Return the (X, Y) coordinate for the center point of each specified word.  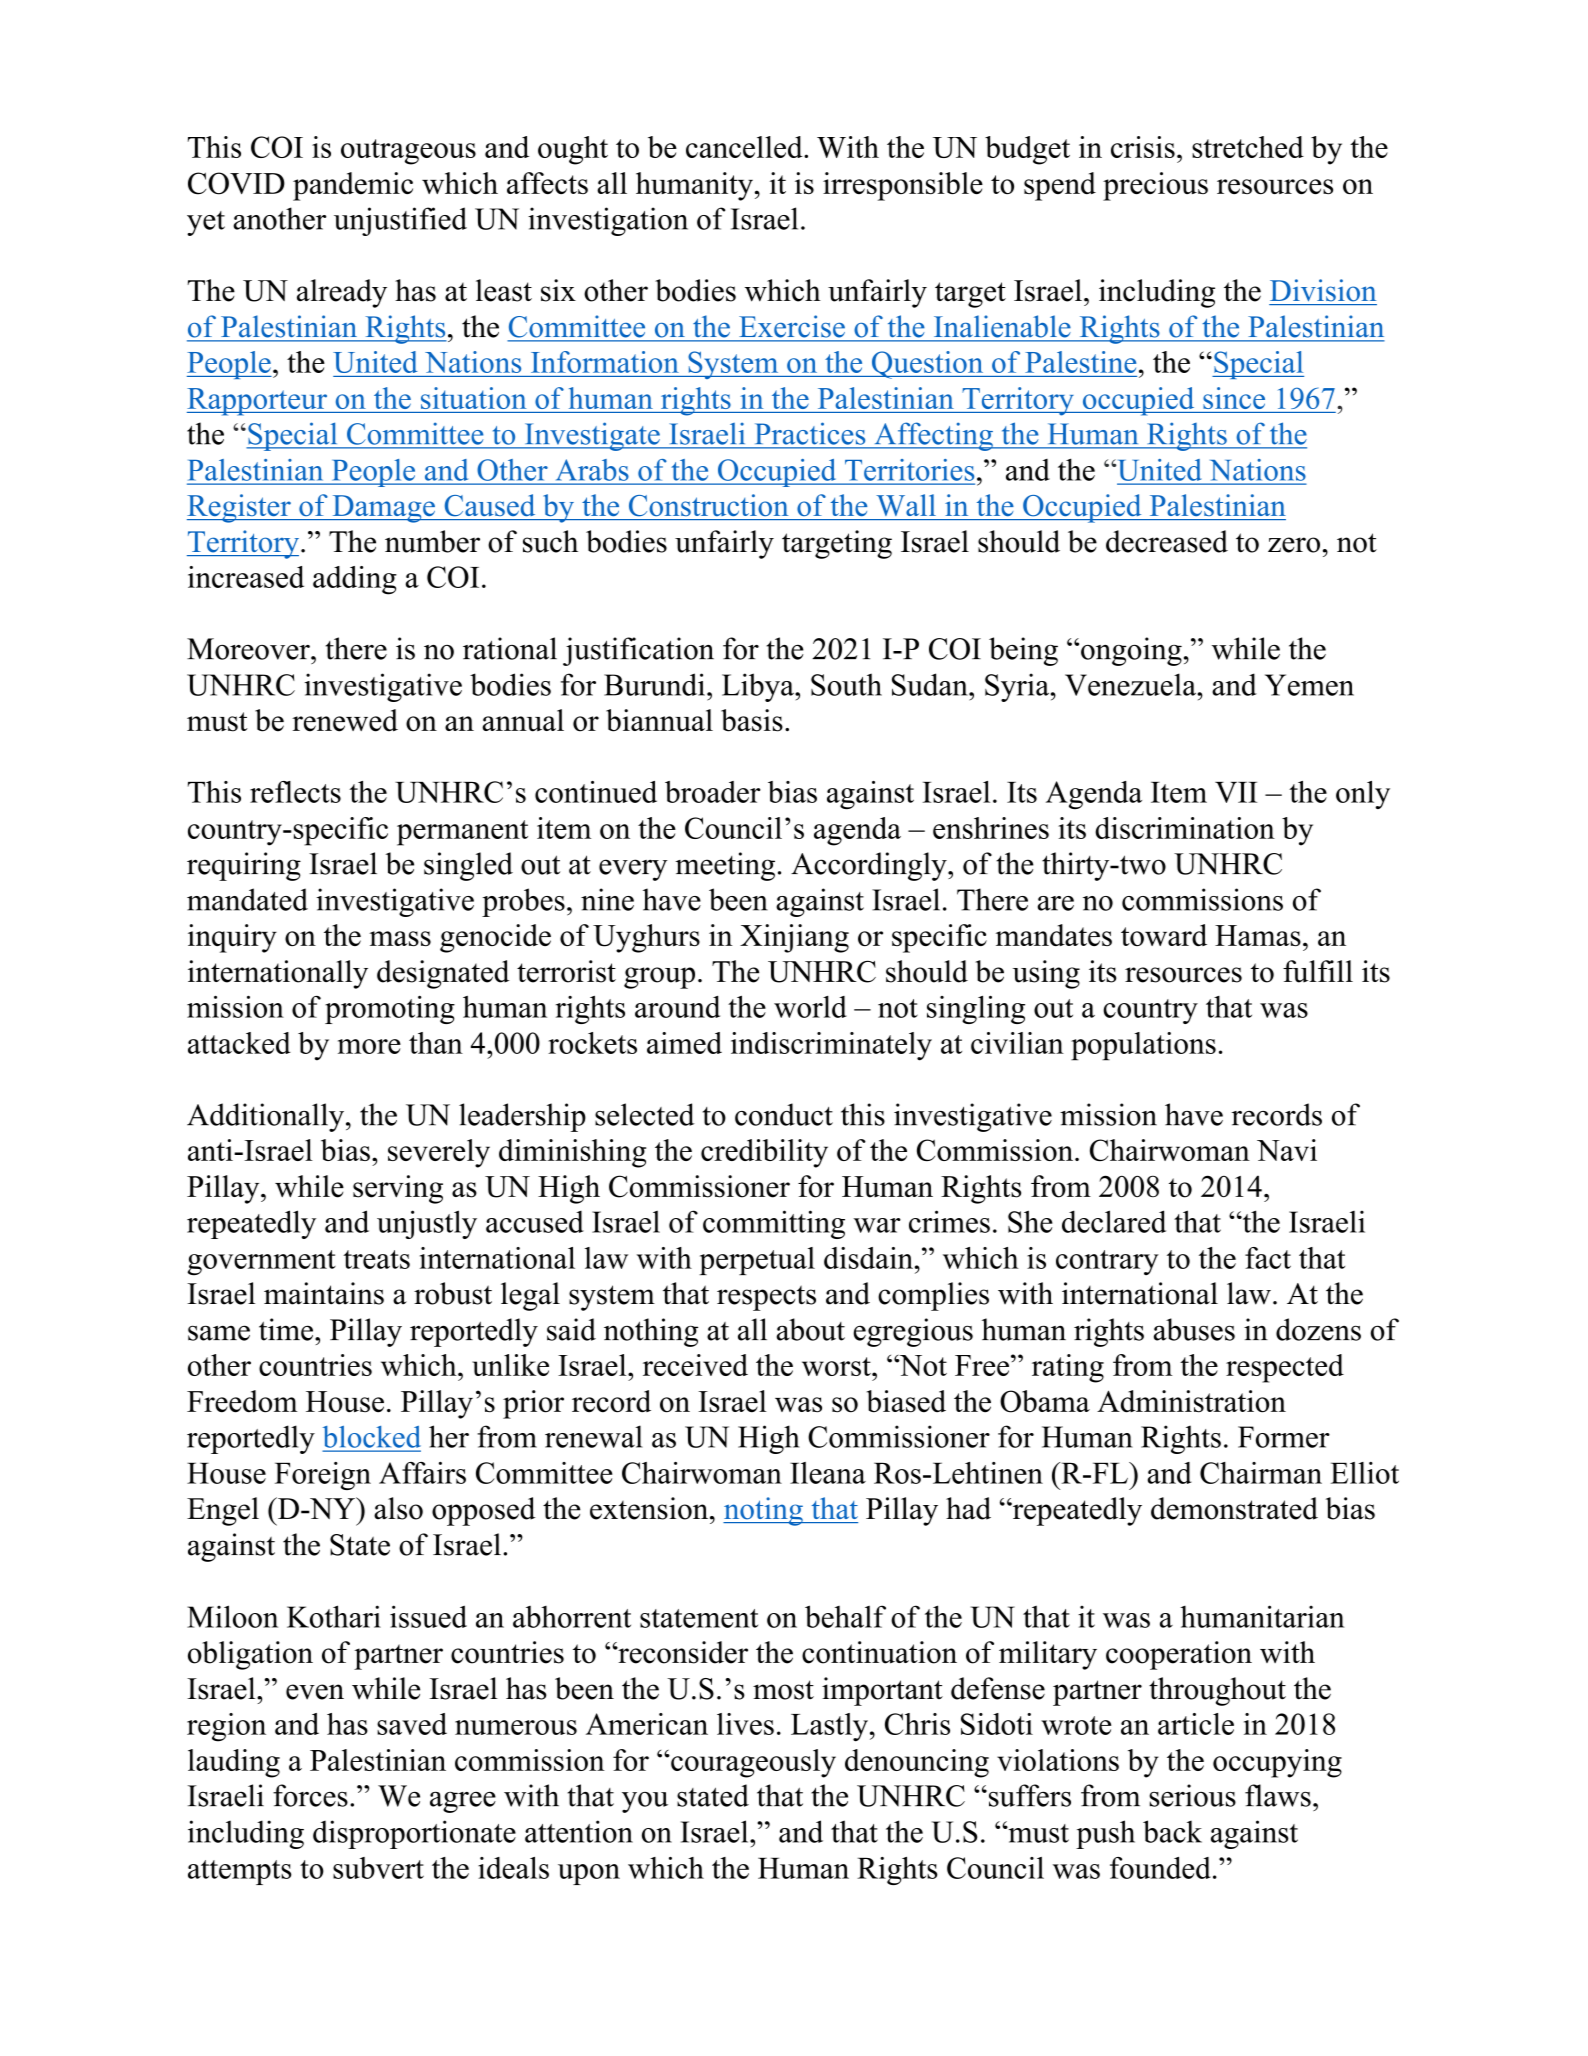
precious (1155, 186)
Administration (1191, 1401)
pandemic (353, 186)
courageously (752, 1763)
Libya (759, 687)
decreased (1167, 541)
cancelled (745, 147)
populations (1143, 1046)
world (810, 1007)
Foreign (323, 1476)
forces (310, 1795)
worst (837, 1366)
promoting (390, 1010)
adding (355, 580)
